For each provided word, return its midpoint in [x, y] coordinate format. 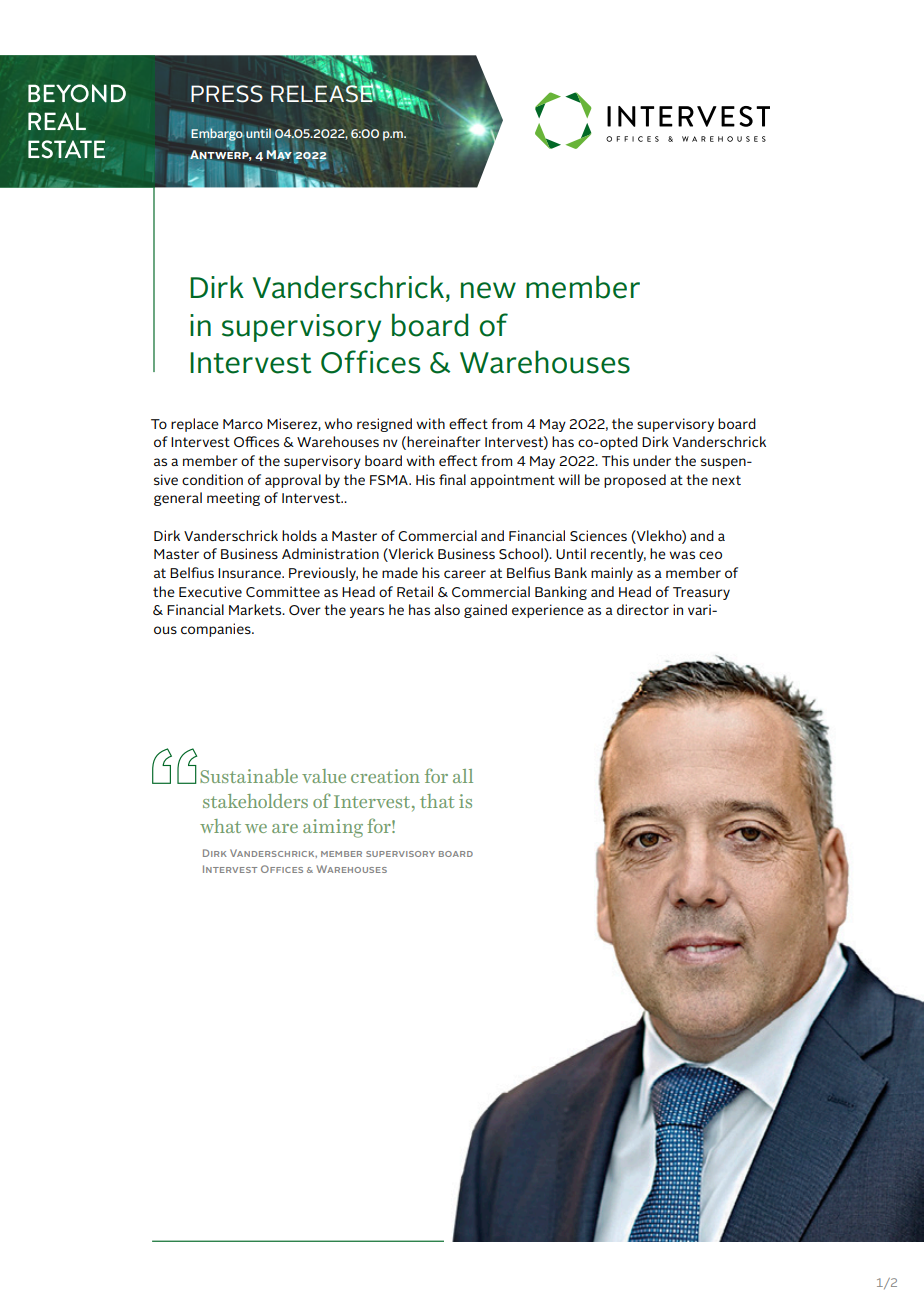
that [437, 801]
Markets [256, 609]
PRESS [227, 94]
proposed [635, 481]
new [488, 290]
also [447, 609]
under [652, 460]
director [643, 609]
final [452, 479]
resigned [384, 425]
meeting [233, 499]
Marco [243, 424]
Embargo [217, 135]
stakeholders [255, 801]
